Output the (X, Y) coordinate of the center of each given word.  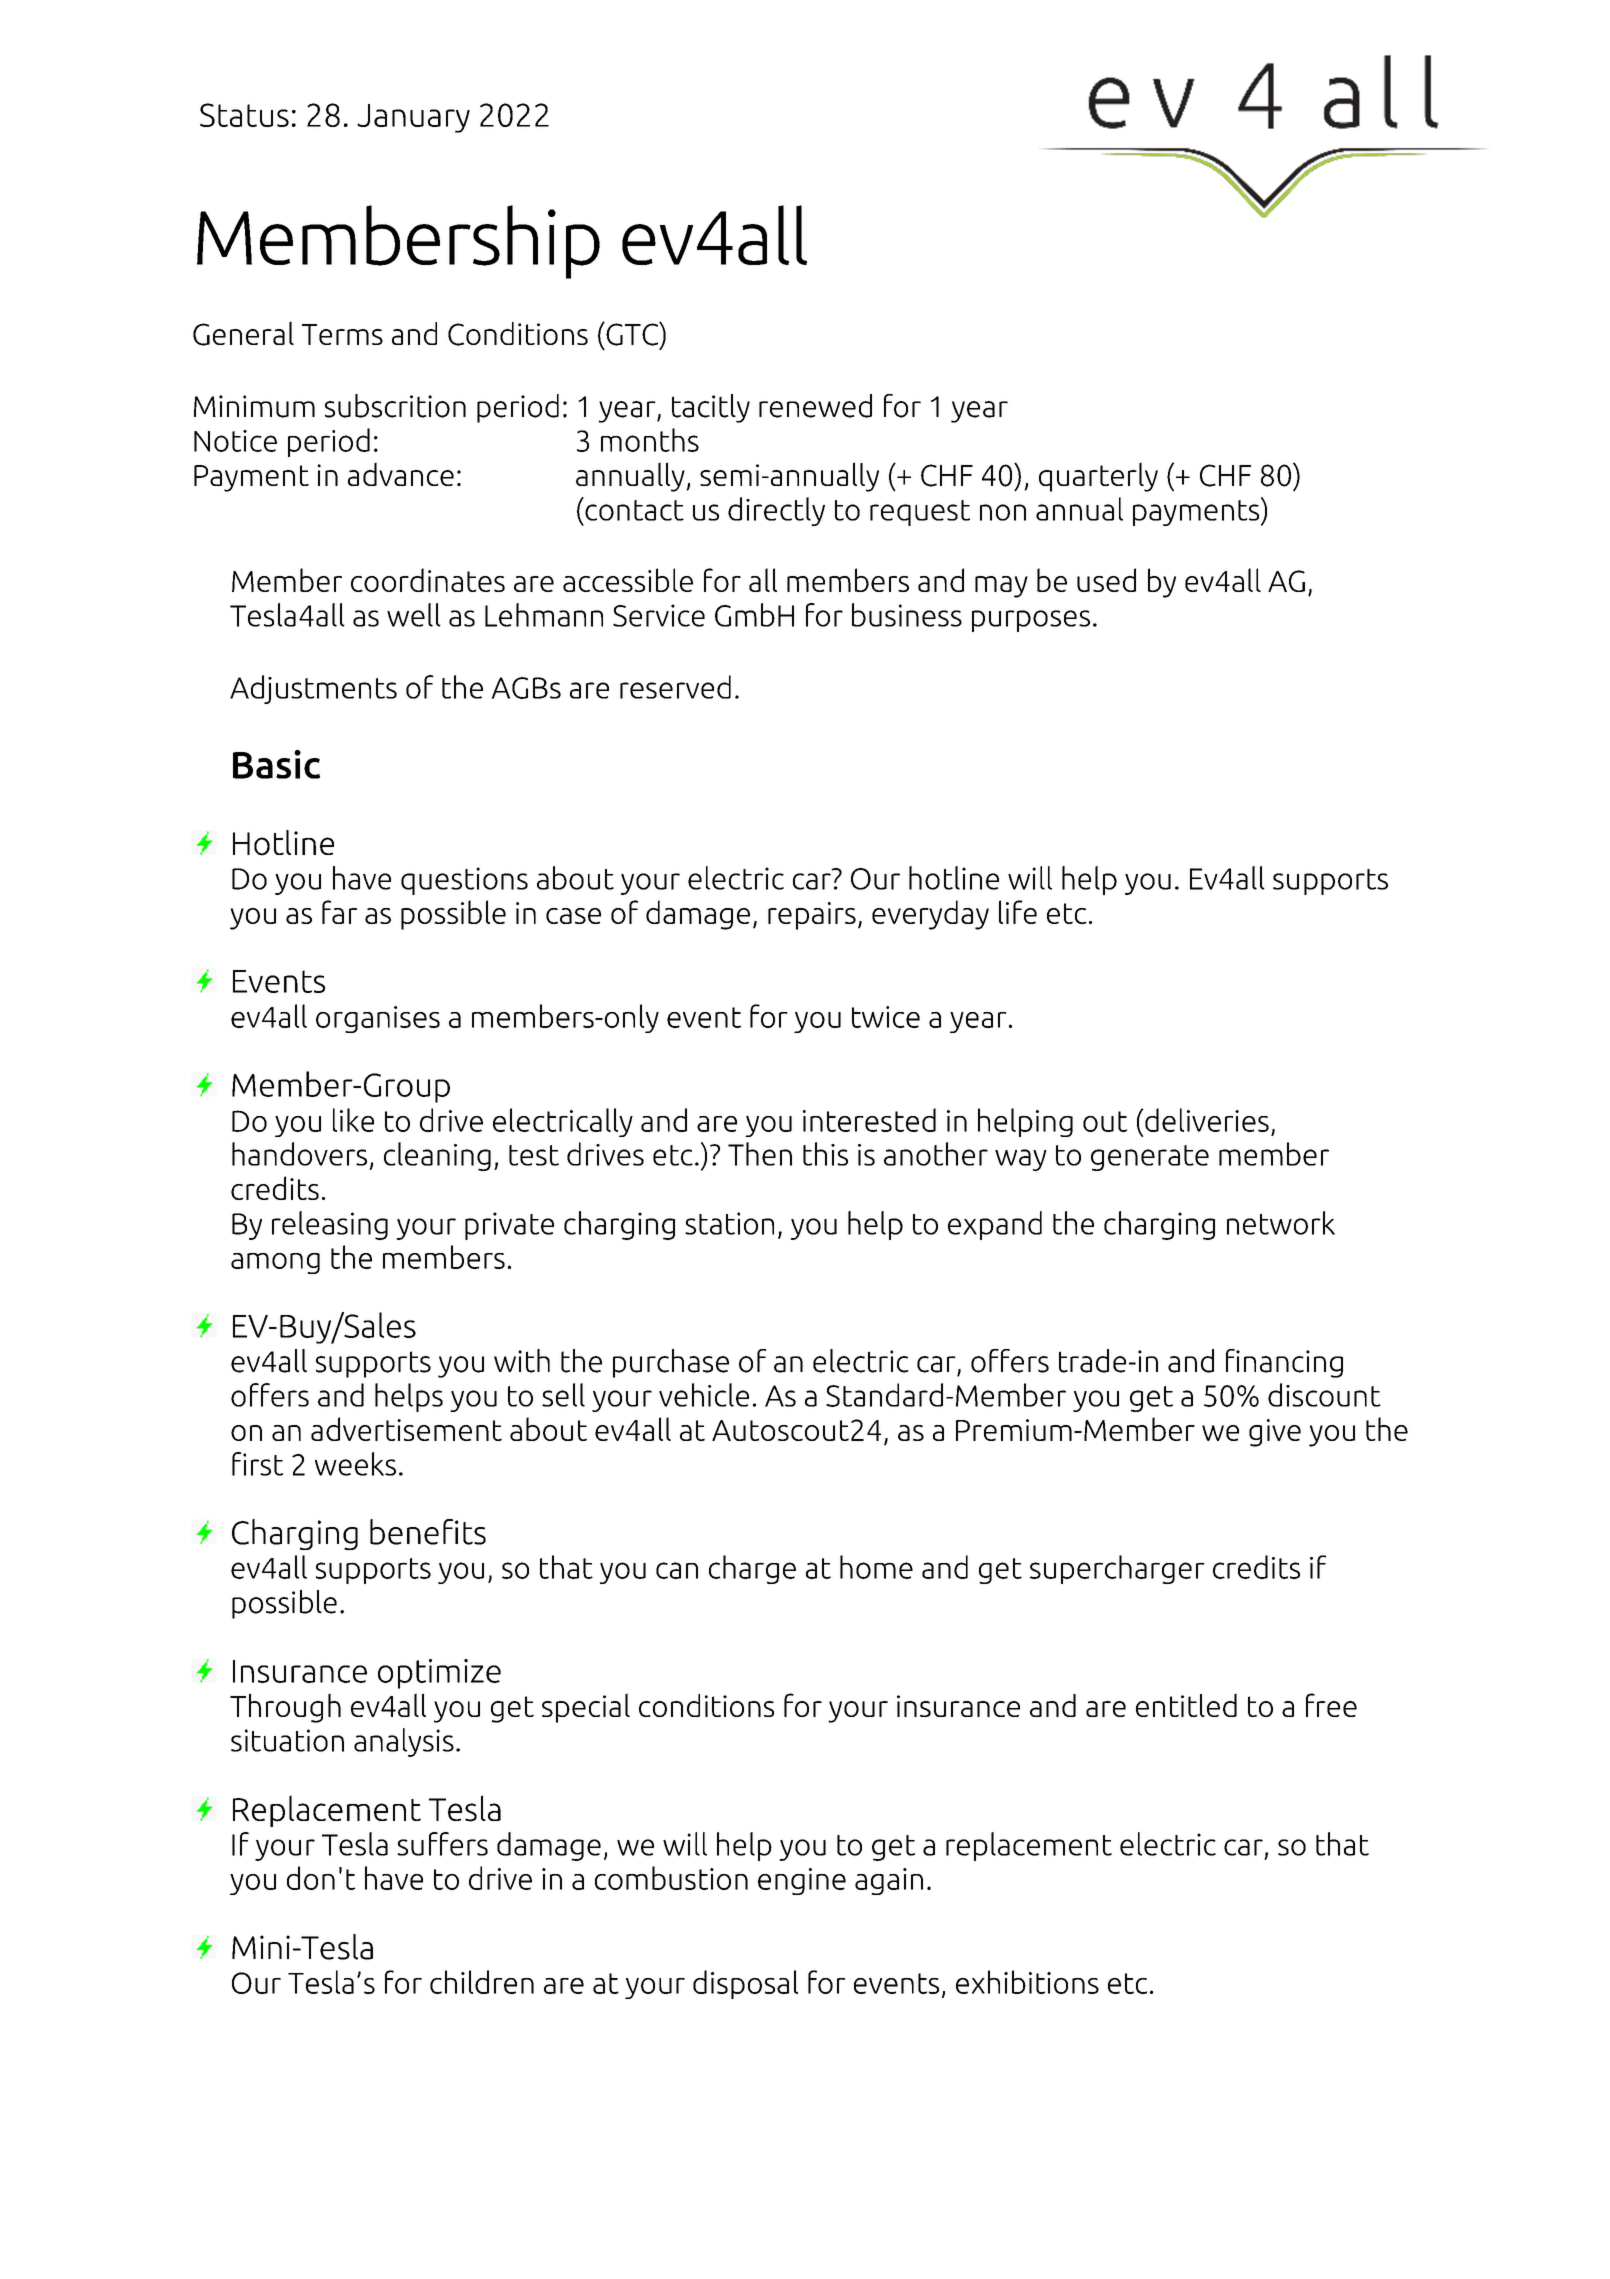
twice (886, 1017)
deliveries (1206, 1120)
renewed (815, 406)
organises (378, 1019)
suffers (442, 1844)
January (413, 118)
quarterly (1098, 477)
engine (802, 1881)
